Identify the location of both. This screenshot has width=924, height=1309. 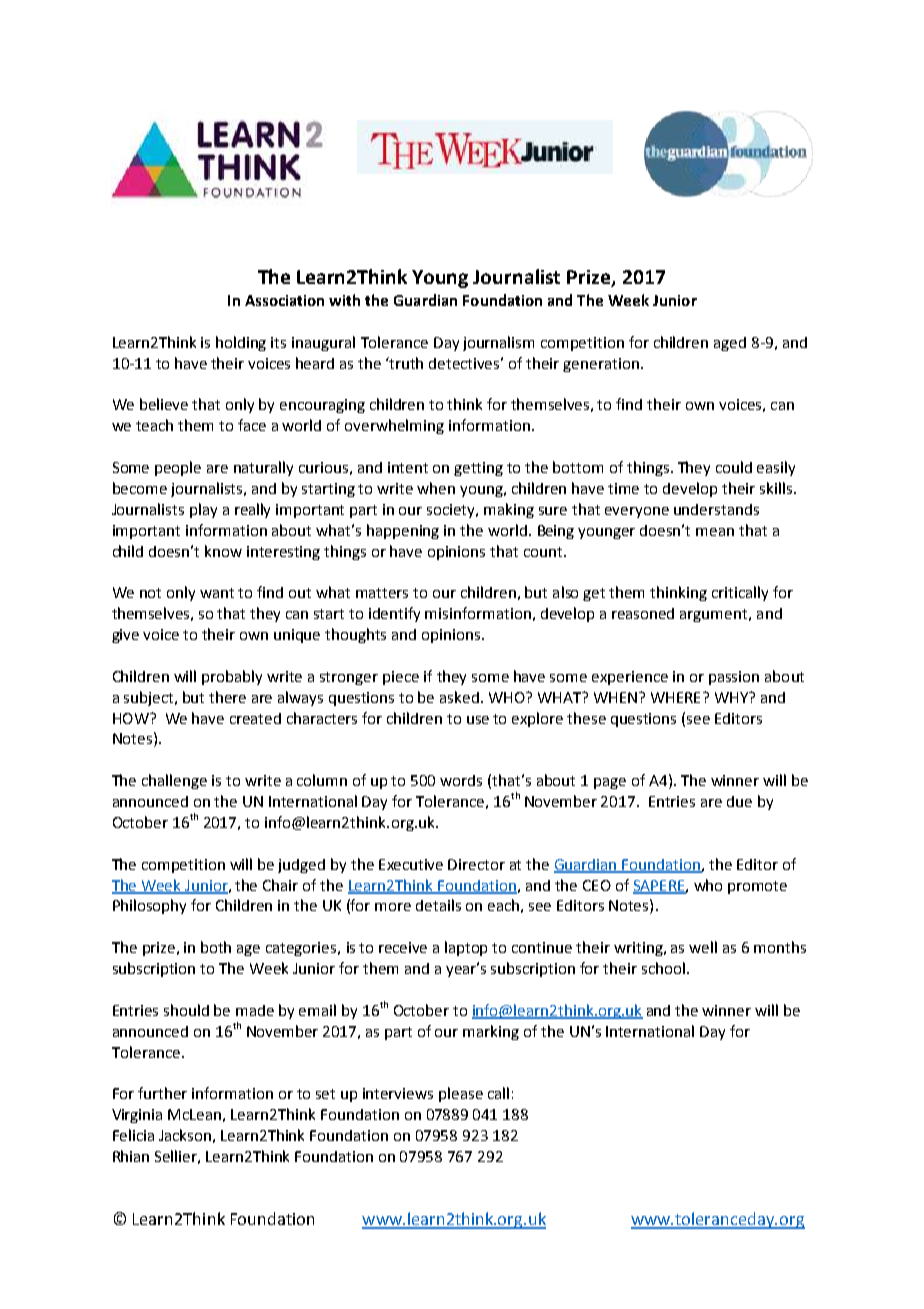
(216, 947).
